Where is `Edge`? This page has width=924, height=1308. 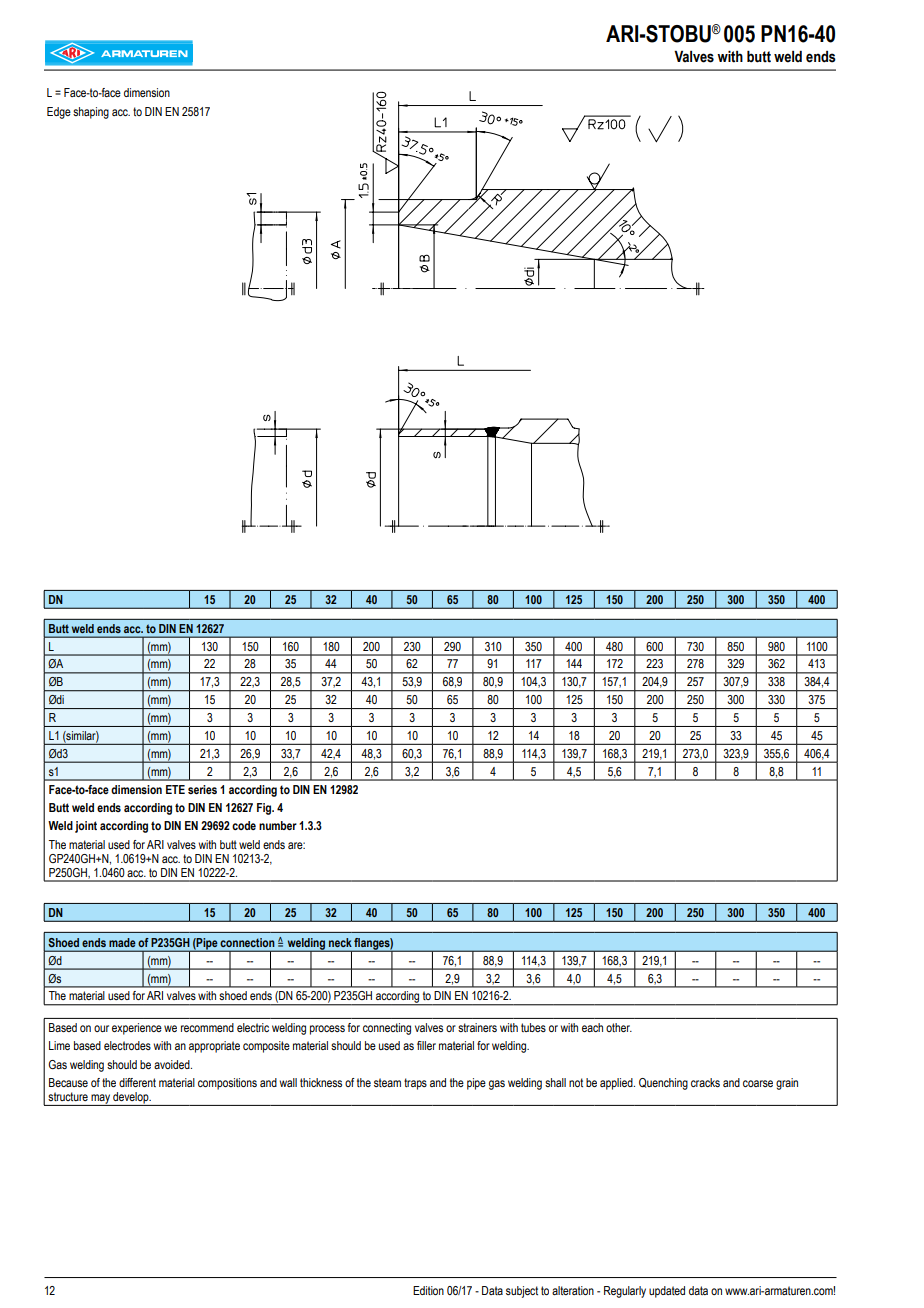 Edge is located at coordinates (59, 113).
